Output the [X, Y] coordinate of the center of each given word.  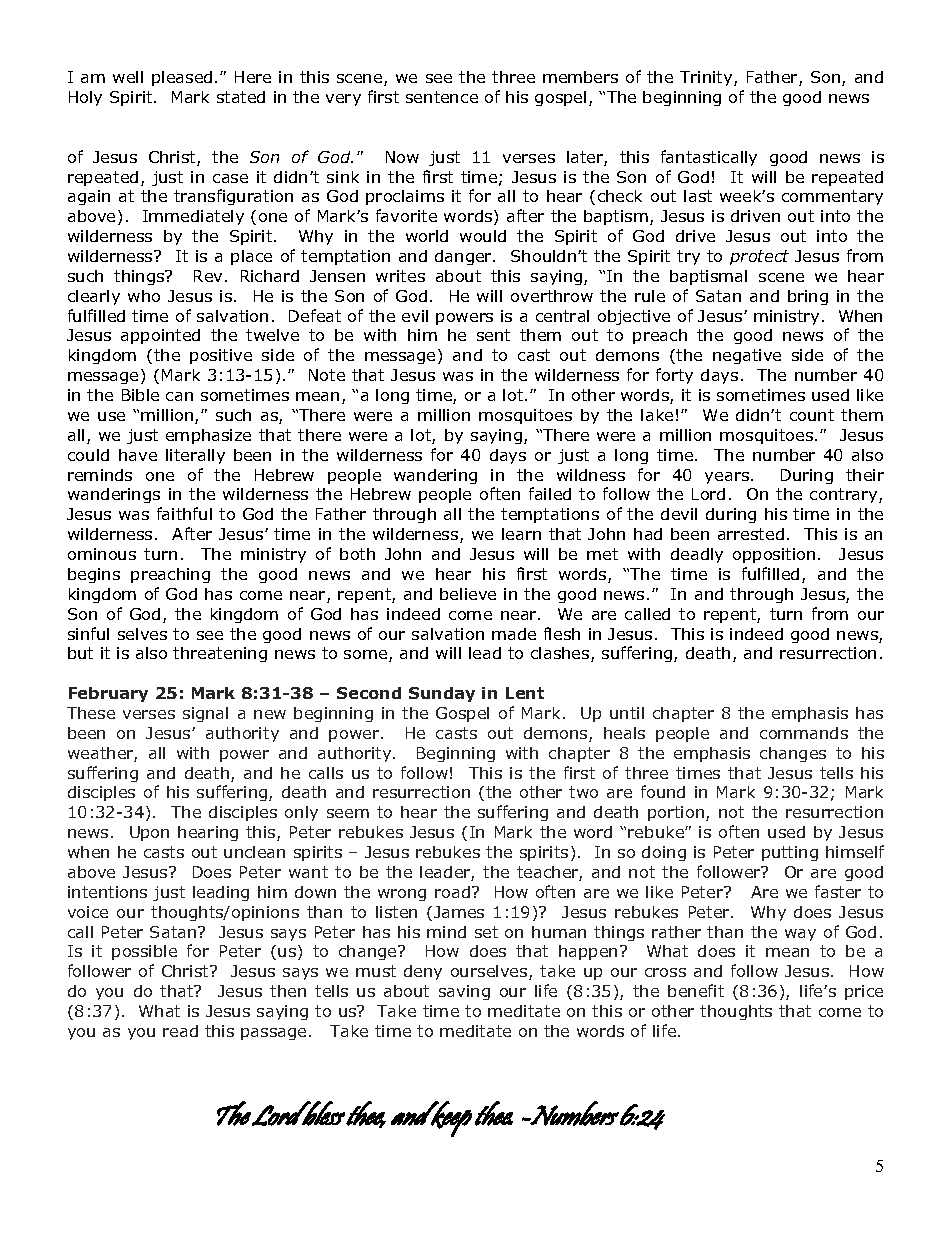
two [583, 792]
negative [747, 356]
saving [464, 992]
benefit [696, 990]
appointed [160, 336]
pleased [182, 78]
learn [521, 534]
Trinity [707, 78]
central [562, 316]
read [180, 1031]
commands [804, 733]
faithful [184, 513]
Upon [149, 833]
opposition [774, 555]
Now [402, 157]
